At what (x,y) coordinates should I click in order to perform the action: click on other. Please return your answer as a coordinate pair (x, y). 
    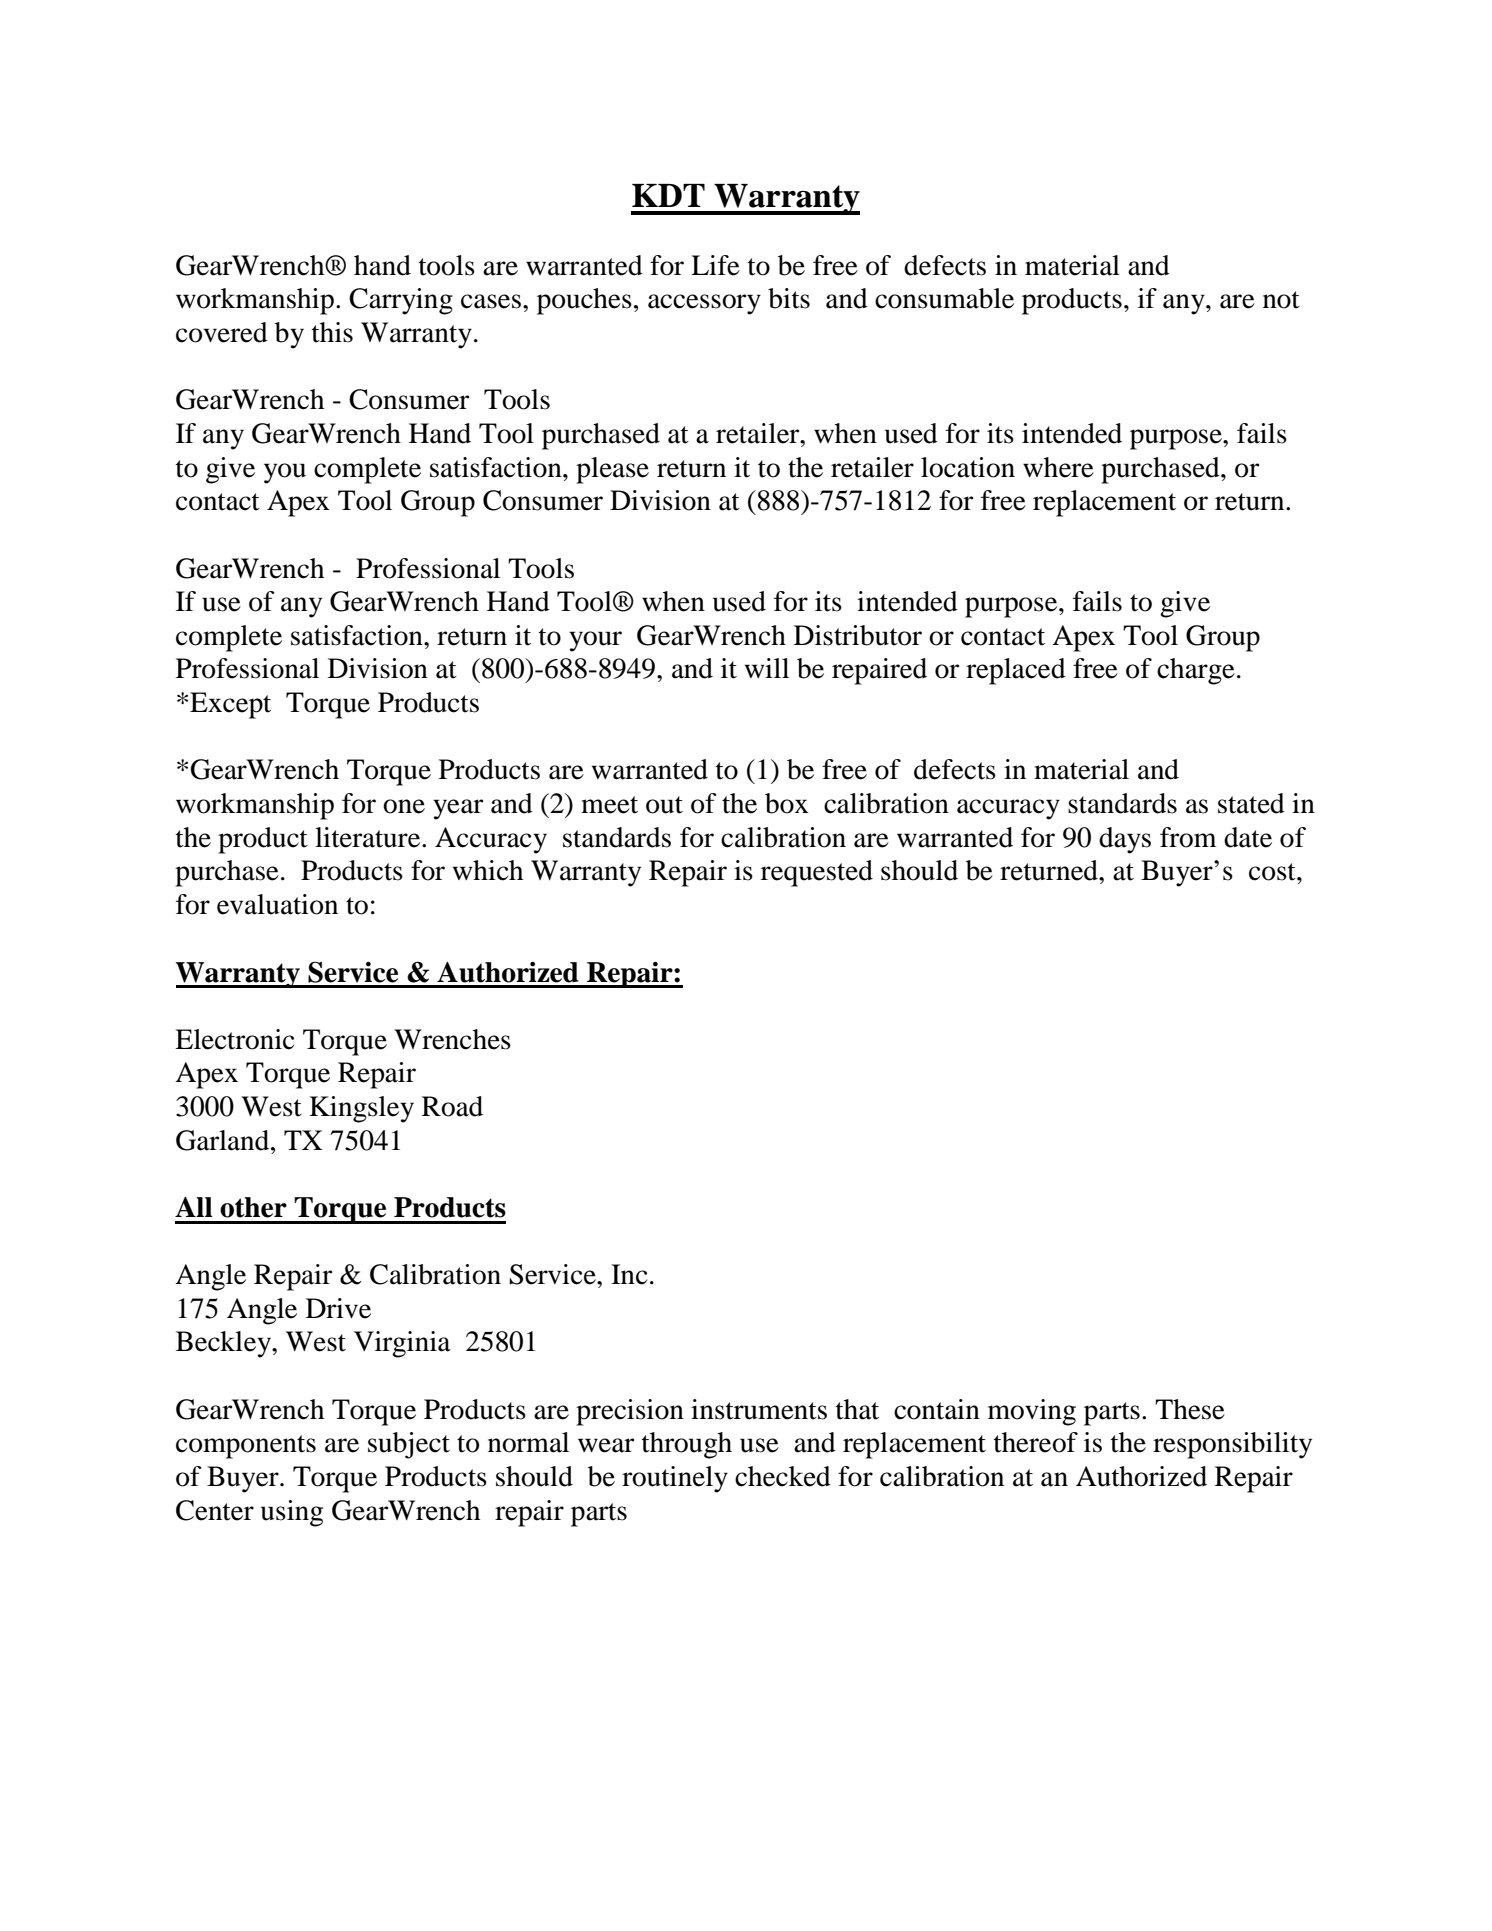
    Looking at the image, I should click on (253, 1207).
